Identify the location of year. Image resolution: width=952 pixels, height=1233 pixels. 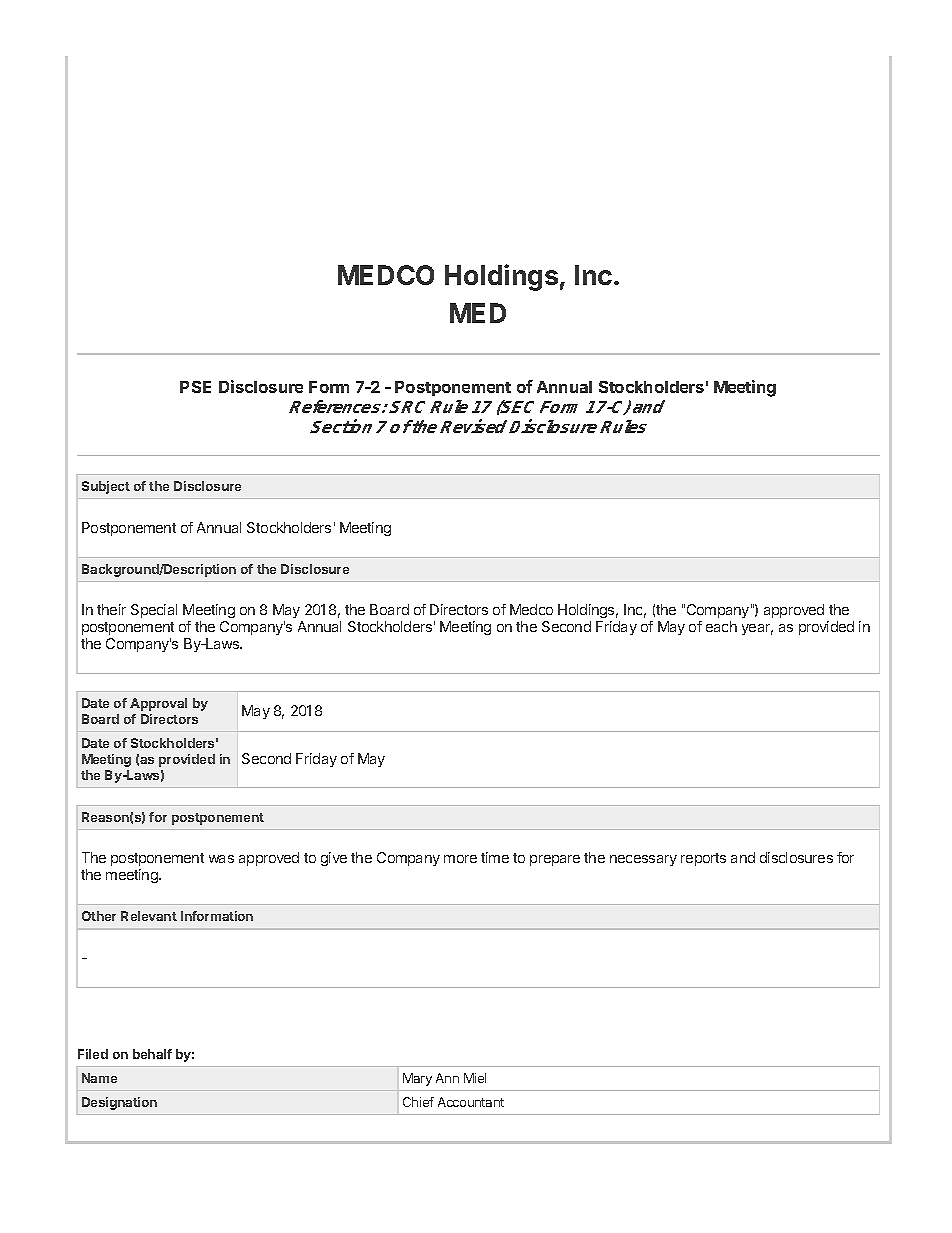
(757, 629).
